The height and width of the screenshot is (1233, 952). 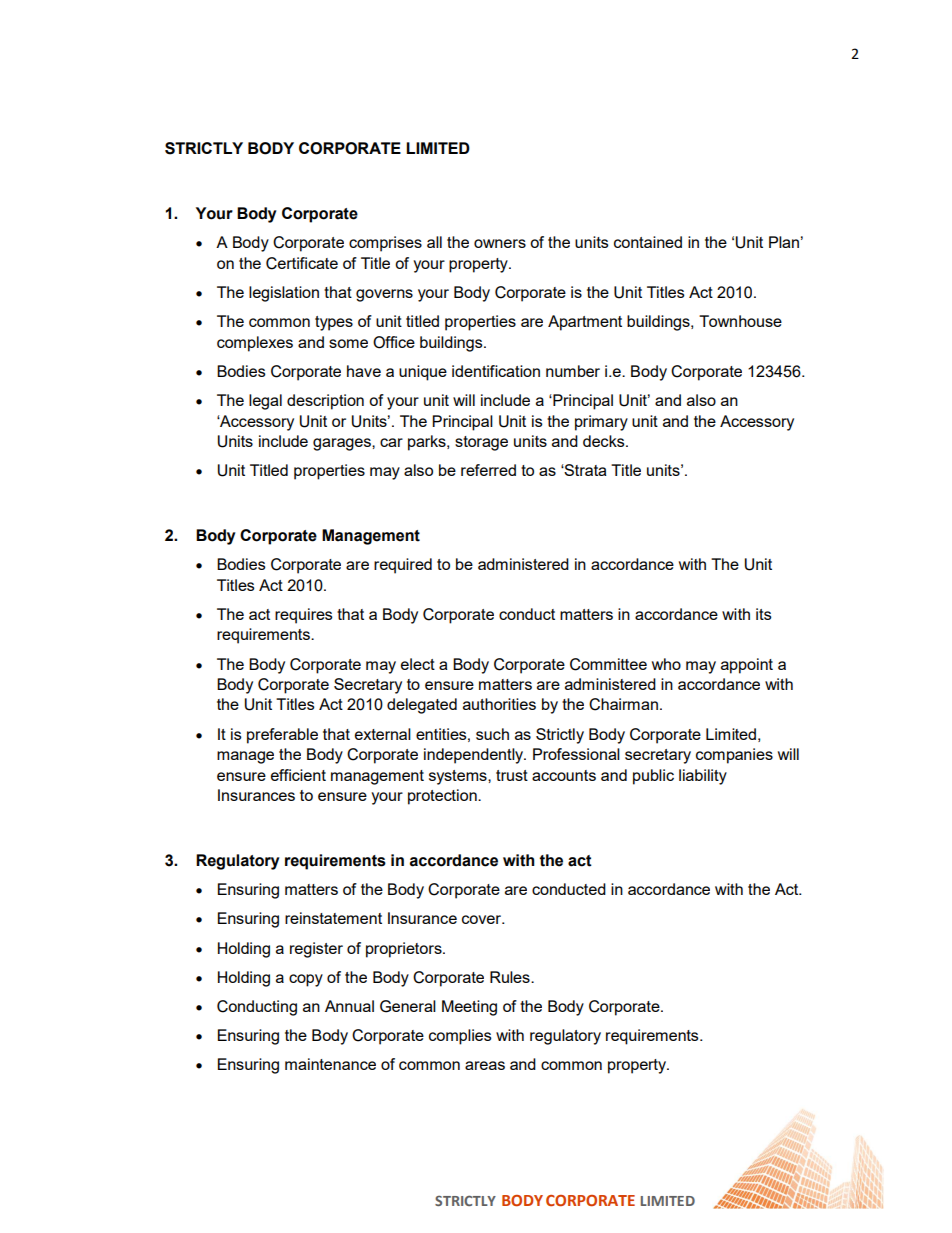 What do you see at coordinates (499, 704) in the screenshot?
I see `authorities` at bounding box center [499, 704].
